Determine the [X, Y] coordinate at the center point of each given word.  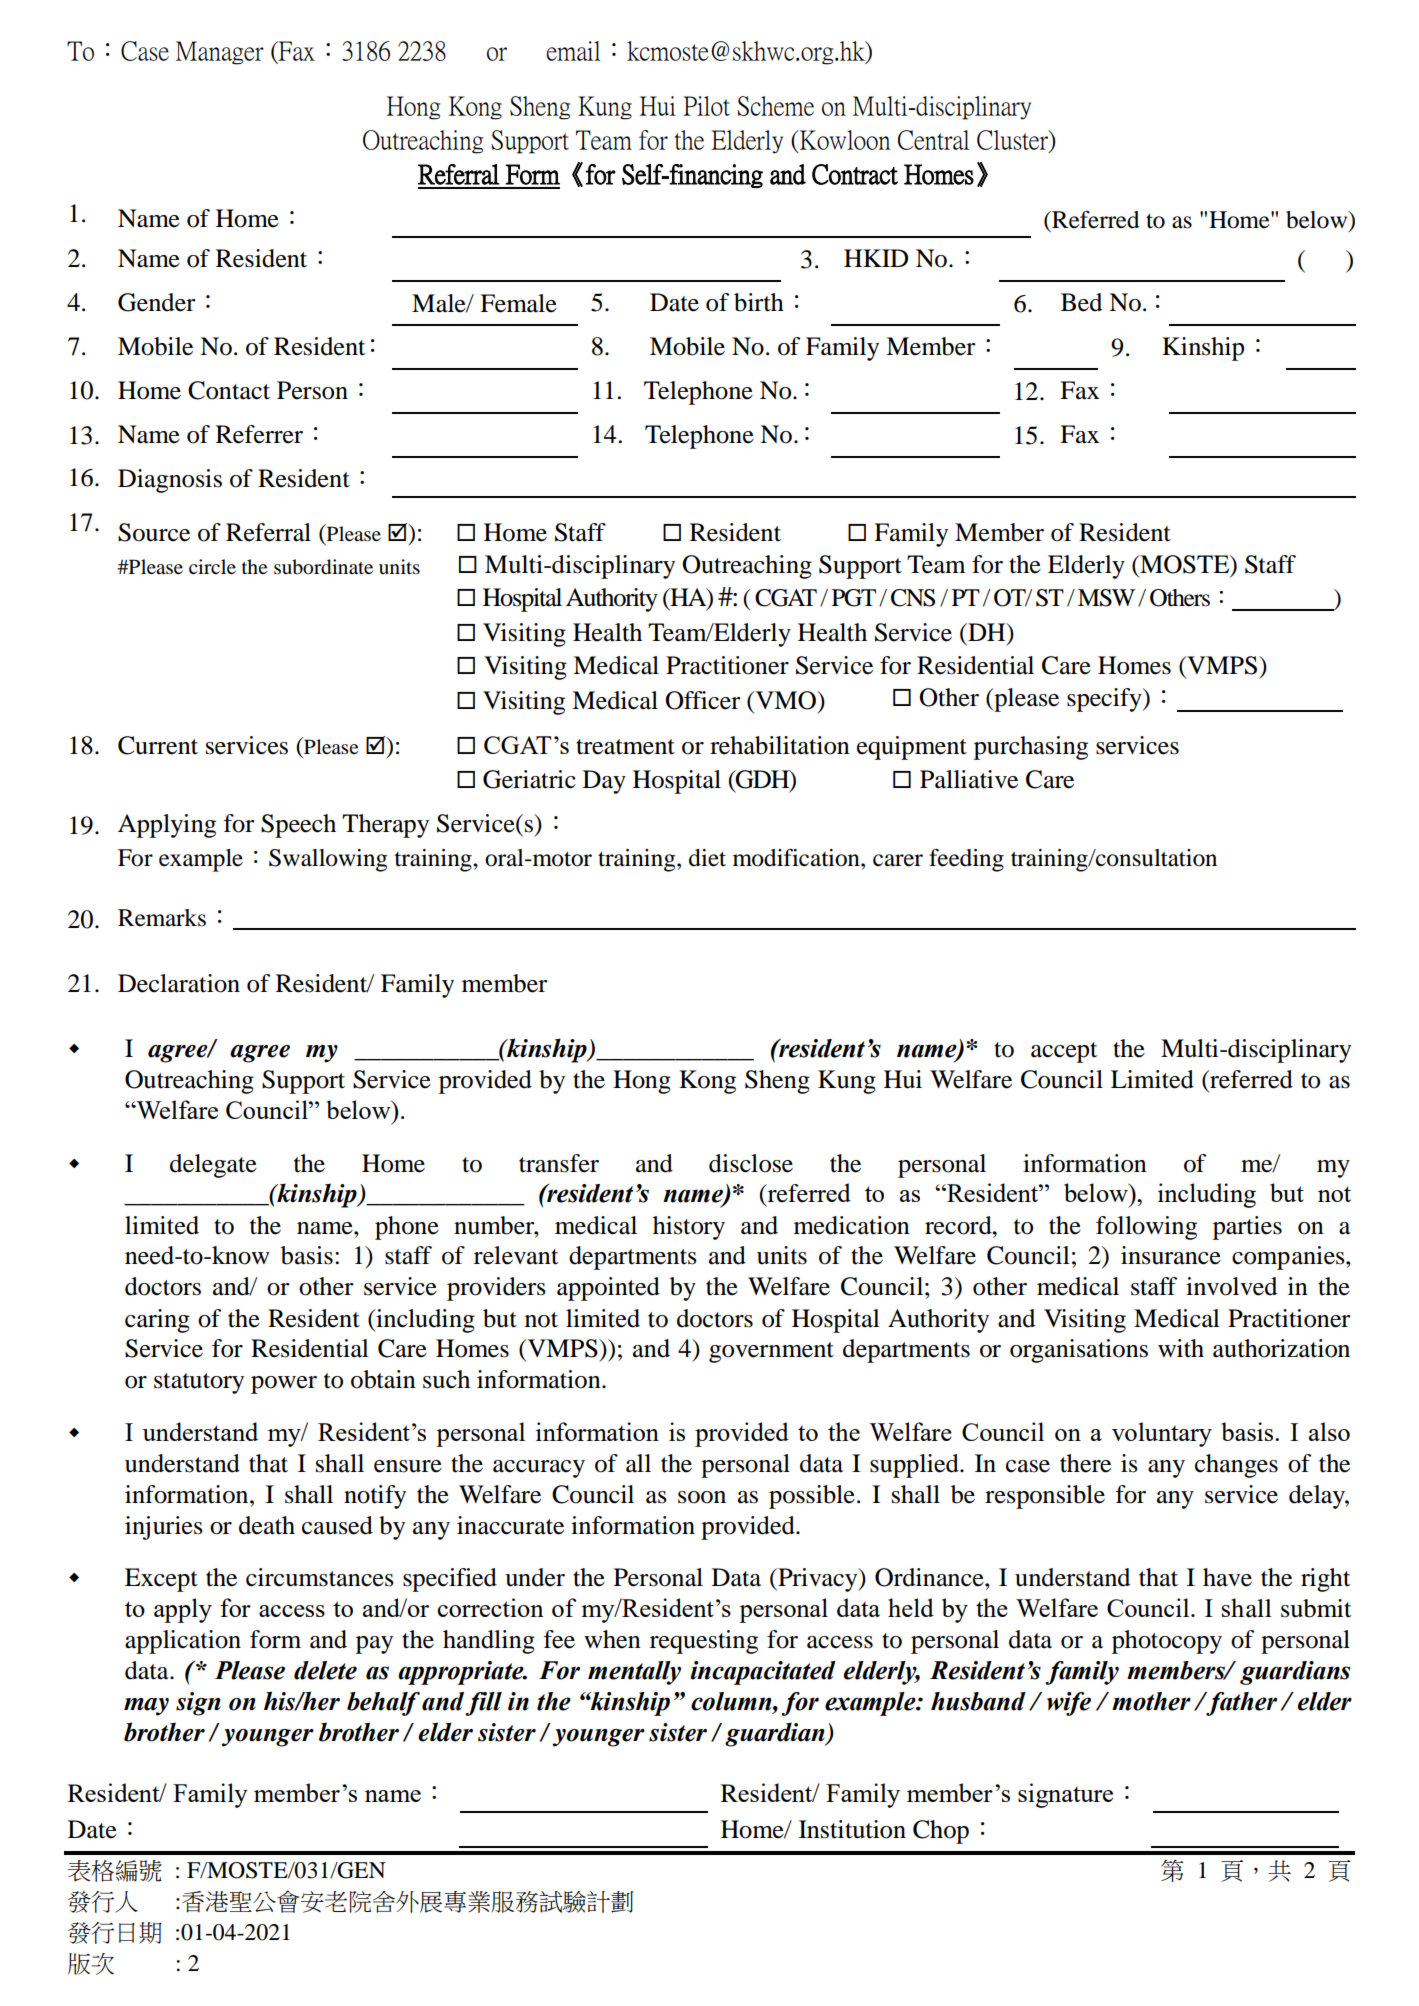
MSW [1106, 598]
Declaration [179, 983]
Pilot [706, 106]
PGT [854, 598]
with [1181, 1348]
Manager [220, 53]
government [771, 1352]
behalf [383, 1704]
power [284, 1385]
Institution [852, 1829]
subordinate [323, 567]
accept [1064, 1052]
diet [707, 858]
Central [934, 140]
